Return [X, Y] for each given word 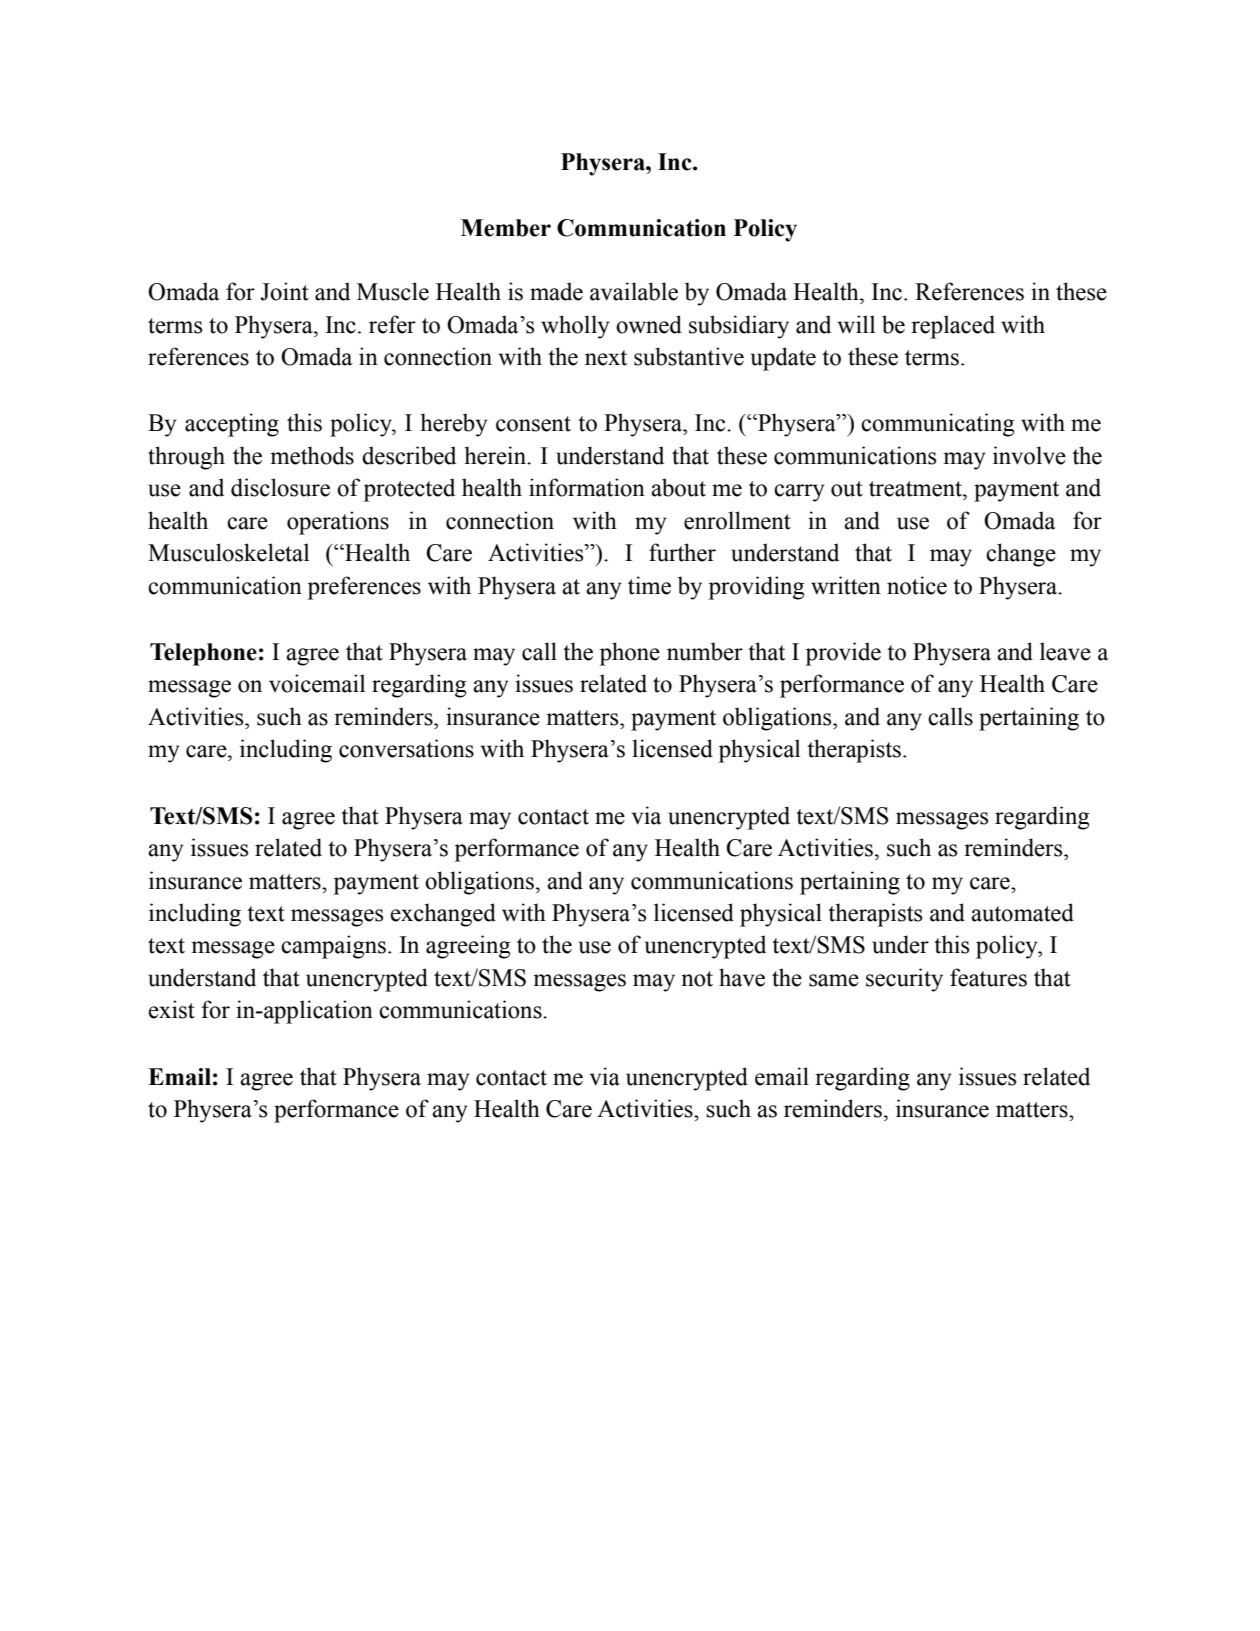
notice [917, 585]
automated [1022, 912]
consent [533, 424]
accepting [232, 425]
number [705, 651]
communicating [938, 425]
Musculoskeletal [228, 552]
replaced [953, 327]
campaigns [333, 947]
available [634, 291]
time [649, 585]
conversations [406, 748]
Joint [284, 291]
